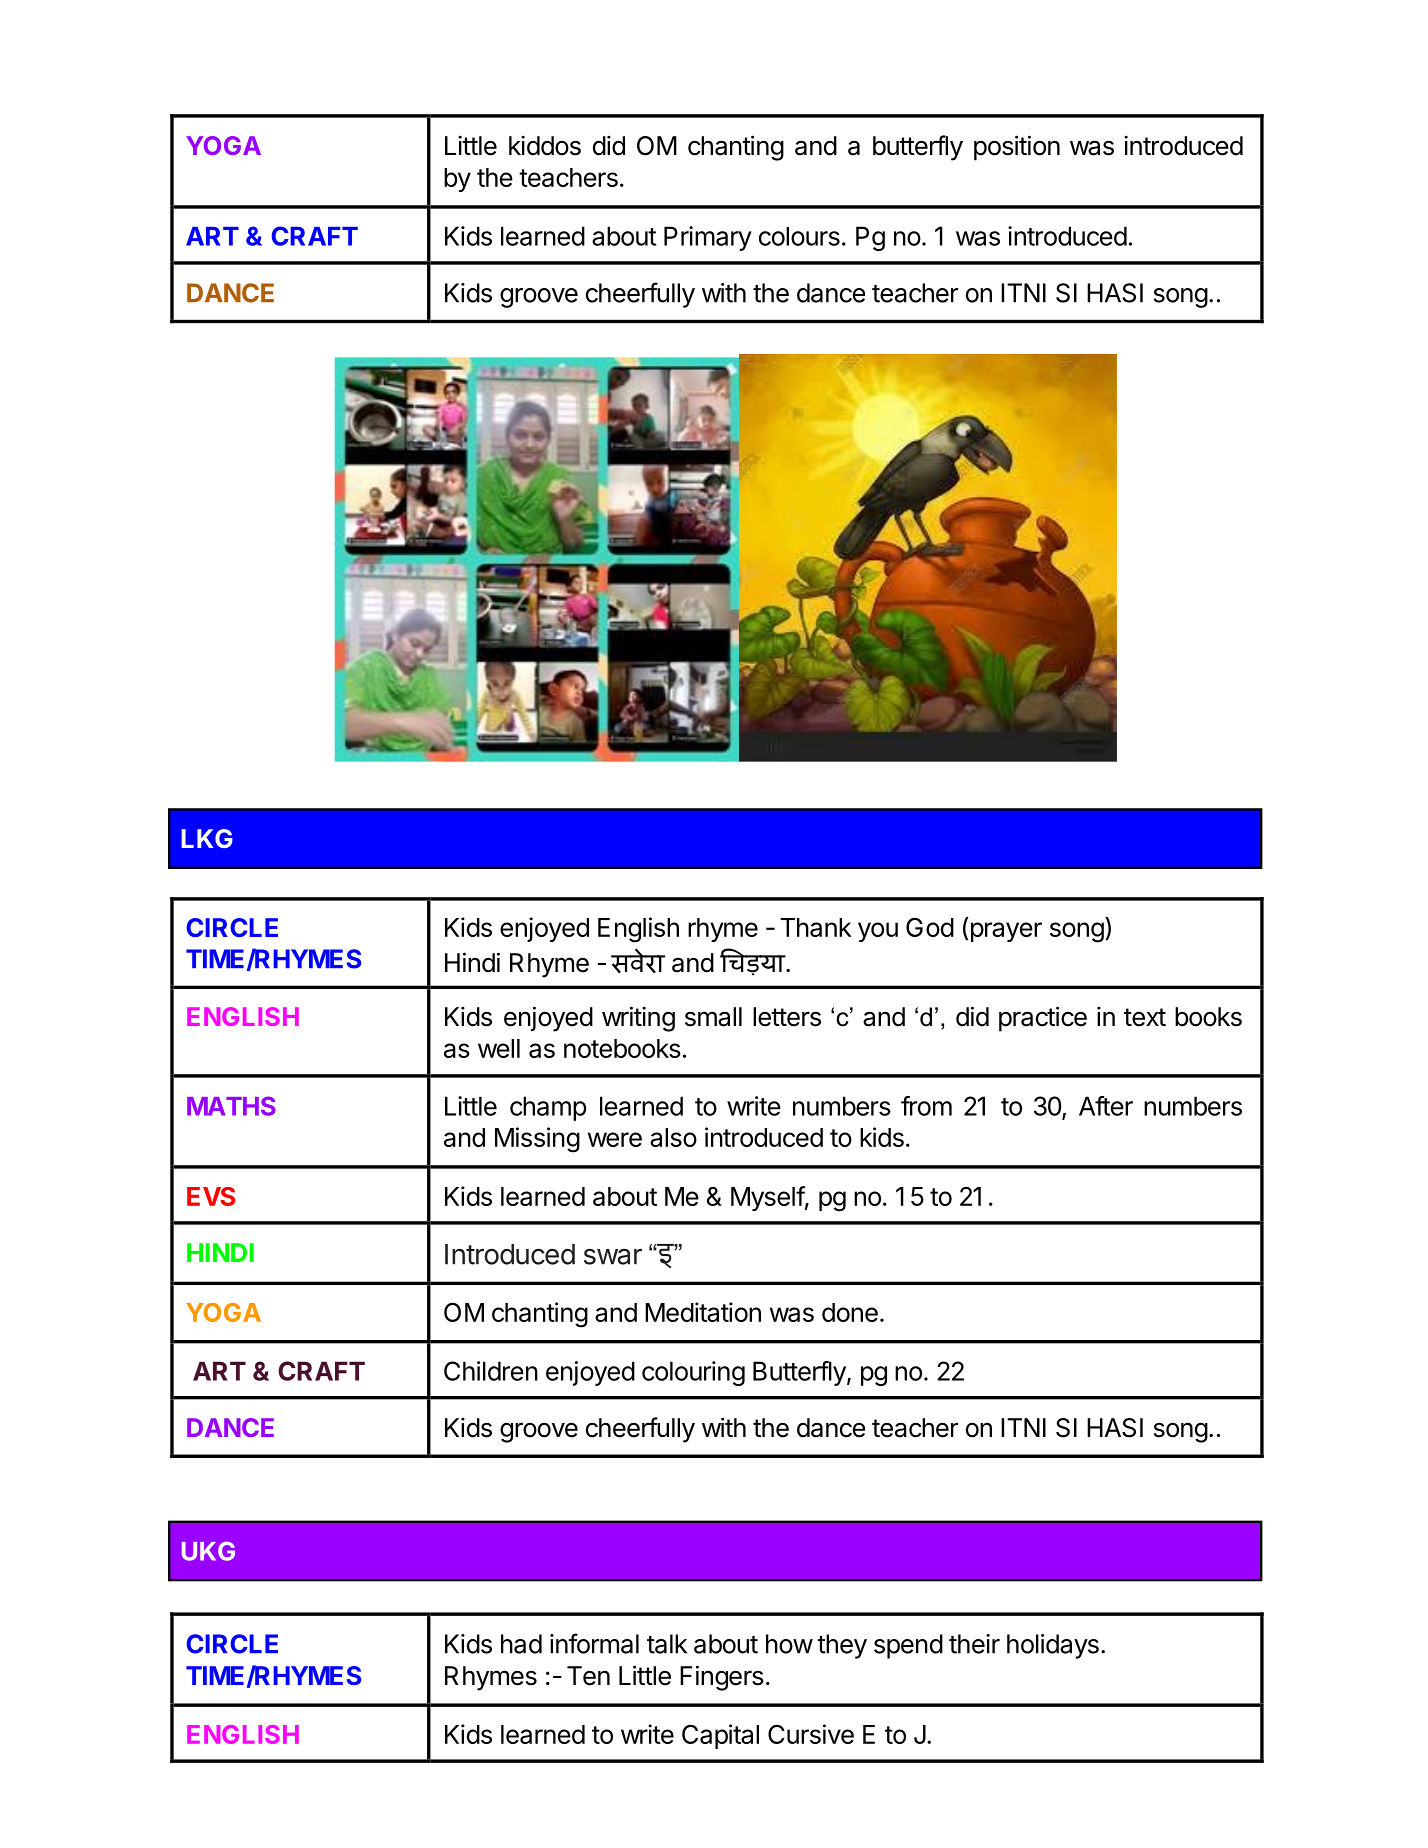 Image resolution: width=1428 pixels, height=1848 pixels. Describe the element at coordinates (693, 1373) in the screenshot. I see `colouring` at that location.
